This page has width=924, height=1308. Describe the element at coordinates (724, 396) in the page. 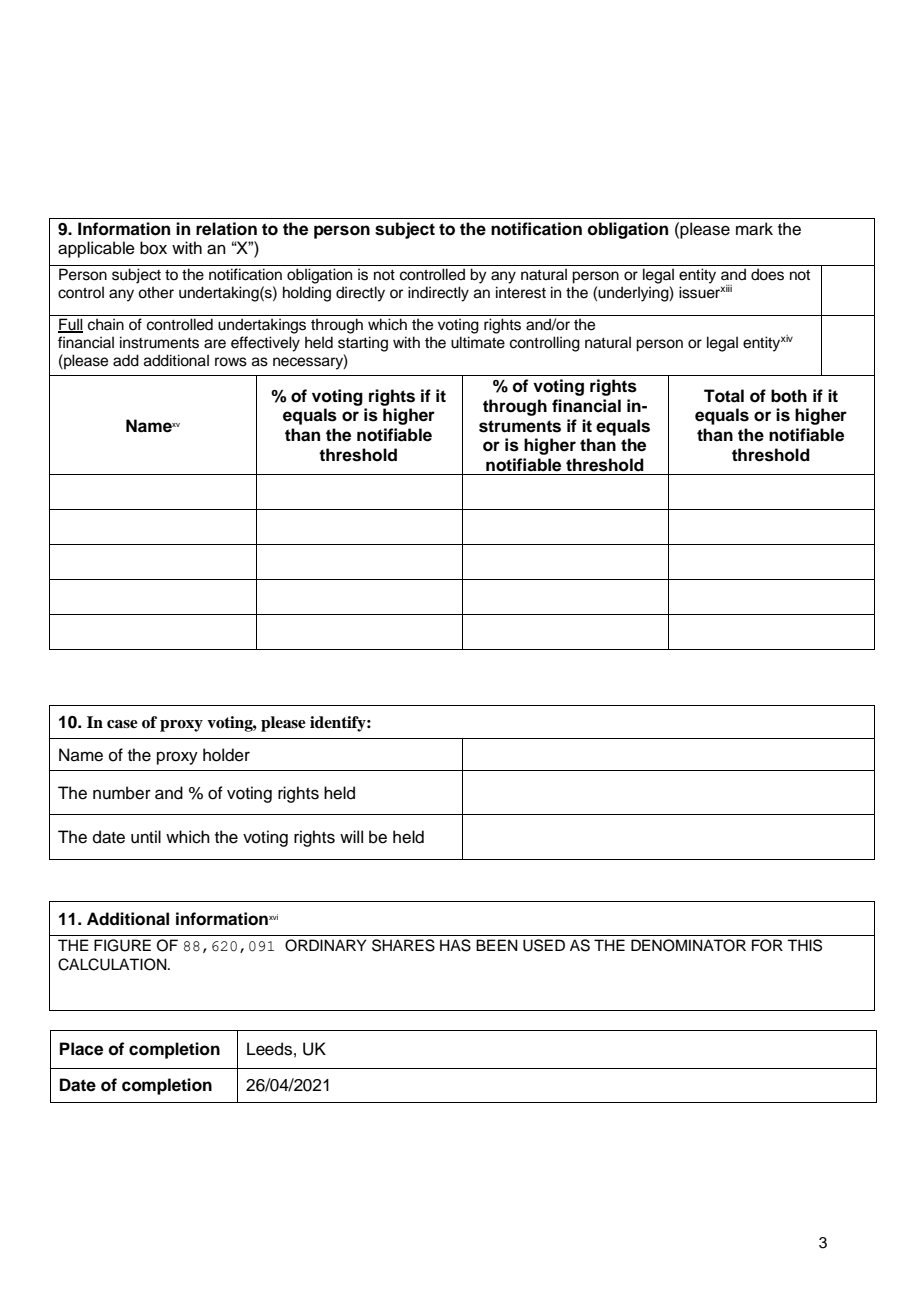

I see `Total` at that location.
